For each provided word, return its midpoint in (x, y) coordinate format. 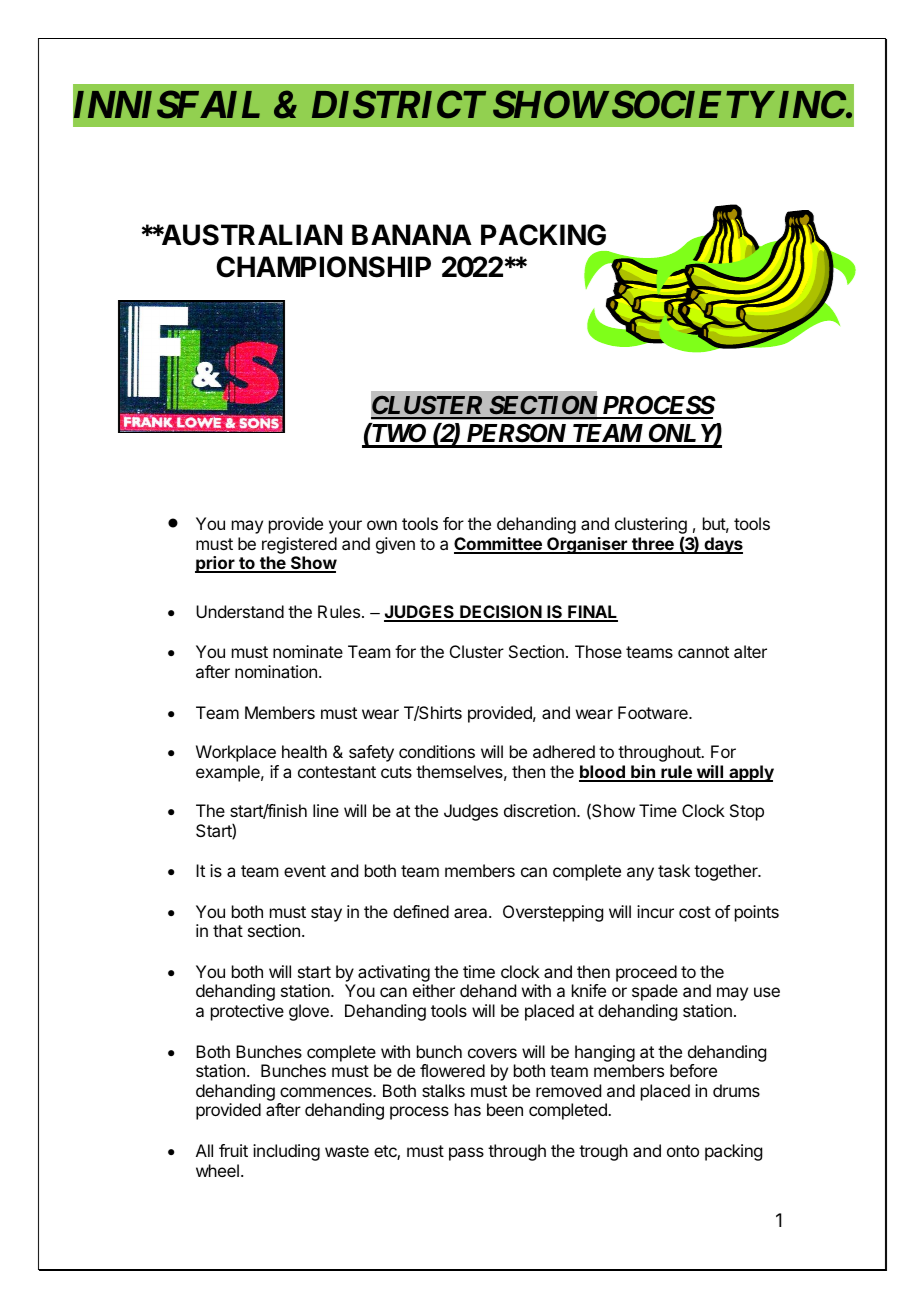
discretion (541, 810)
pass (466, 1154)
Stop (747, 812)
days (722, 545)
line (326, 810)
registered (299, 545)
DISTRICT (399, 105)
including (286, 1152)
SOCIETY (692, 105)
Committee (499, 545)
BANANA (412, 234)
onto (683, 1151)
